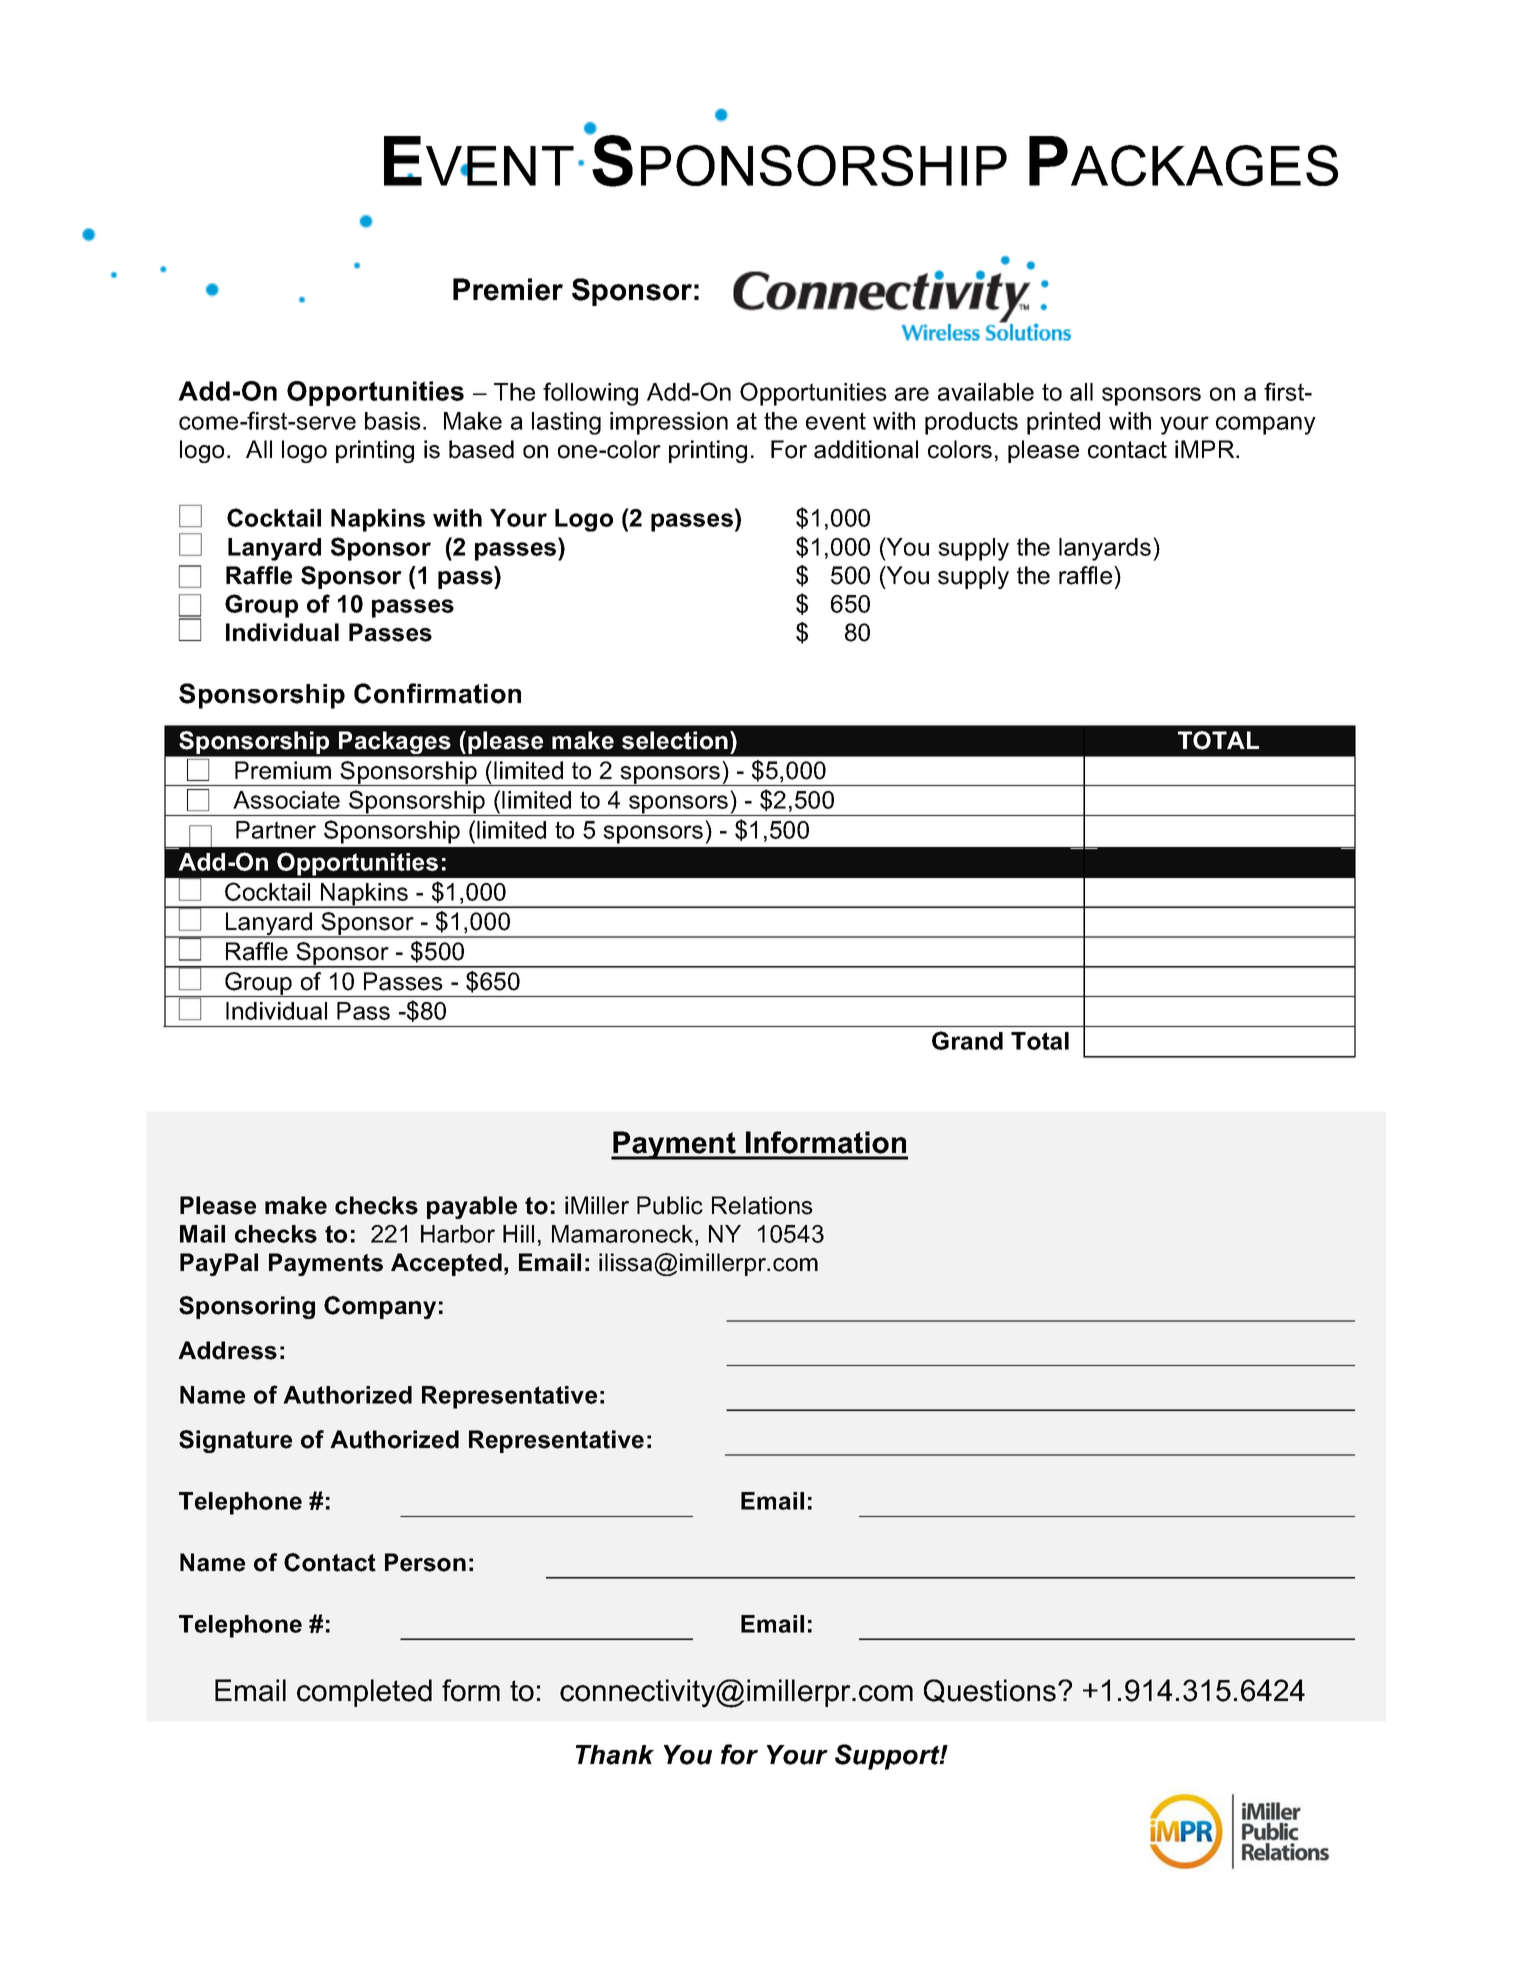 The image size is (1520, 1967). Describe the element at coordinates (364, 1693) in the image. I see `completed` at that location.
